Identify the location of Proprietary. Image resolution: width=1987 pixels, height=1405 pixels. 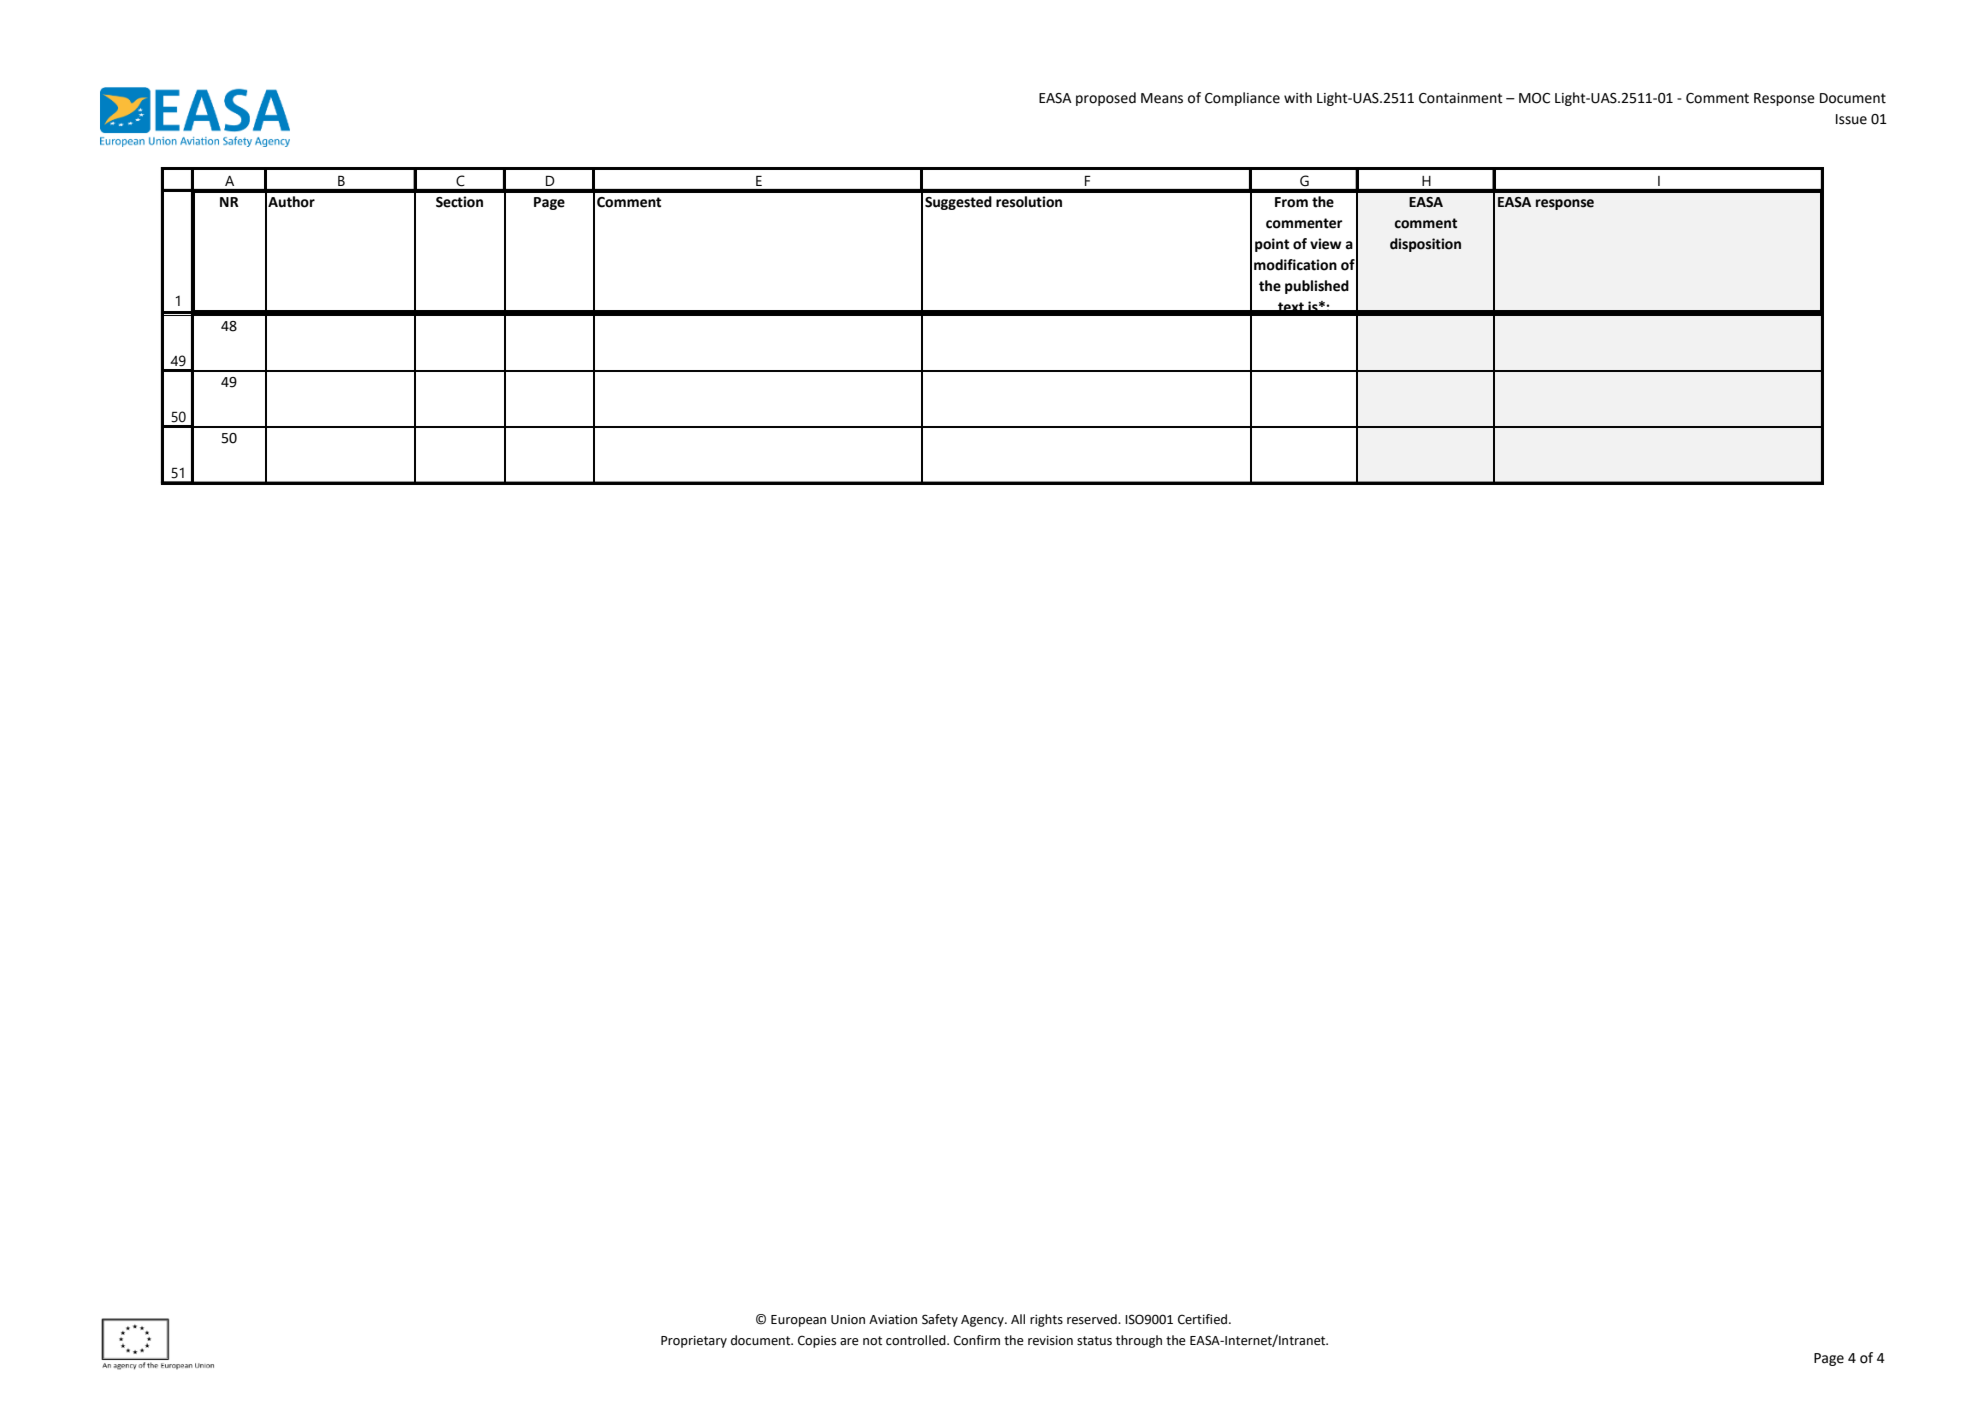
(694, 1342).
